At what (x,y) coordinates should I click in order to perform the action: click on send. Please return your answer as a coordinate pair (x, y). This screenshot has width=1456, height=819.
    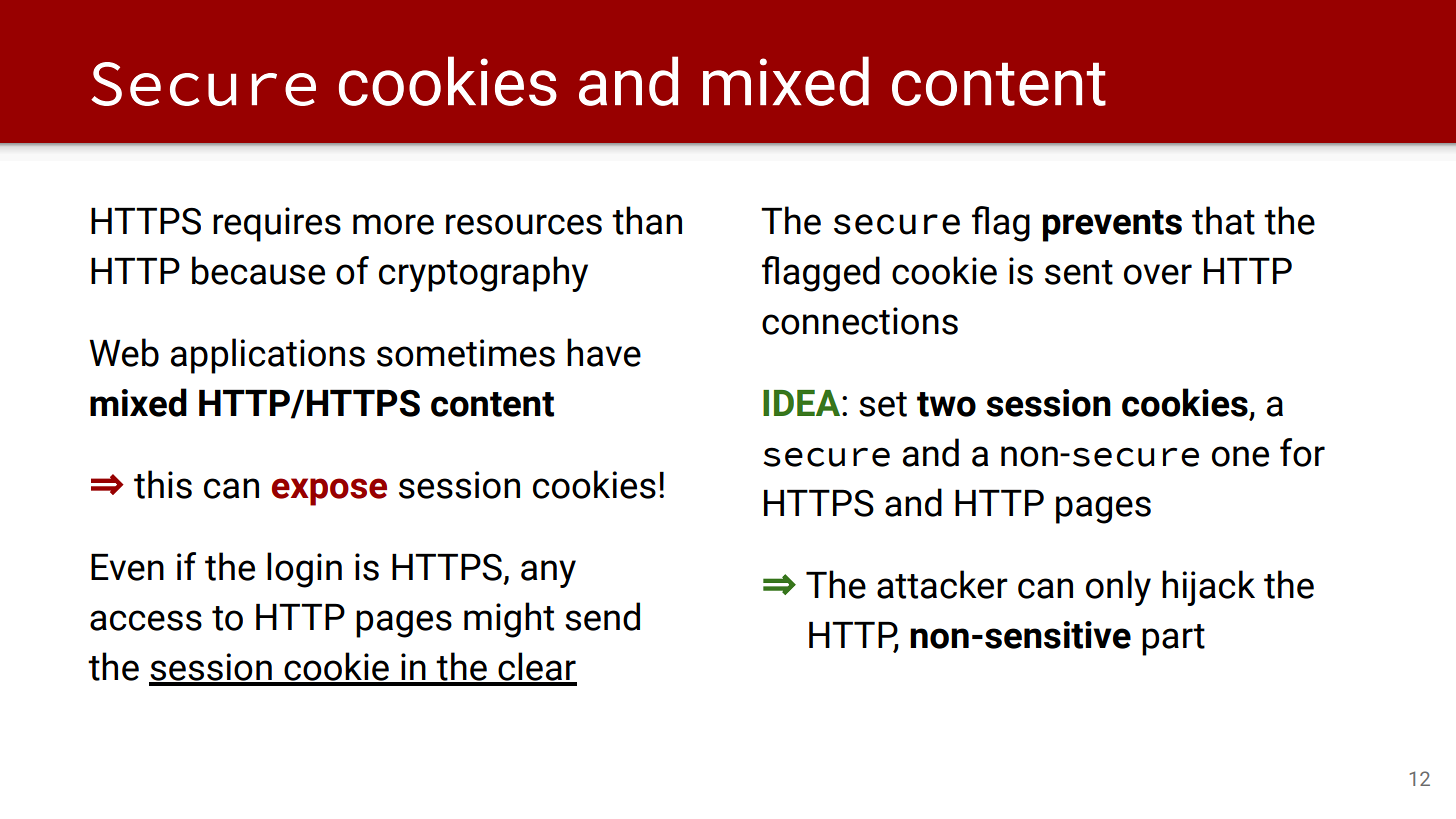
    Looking at the image, I should click on (602, 616).
